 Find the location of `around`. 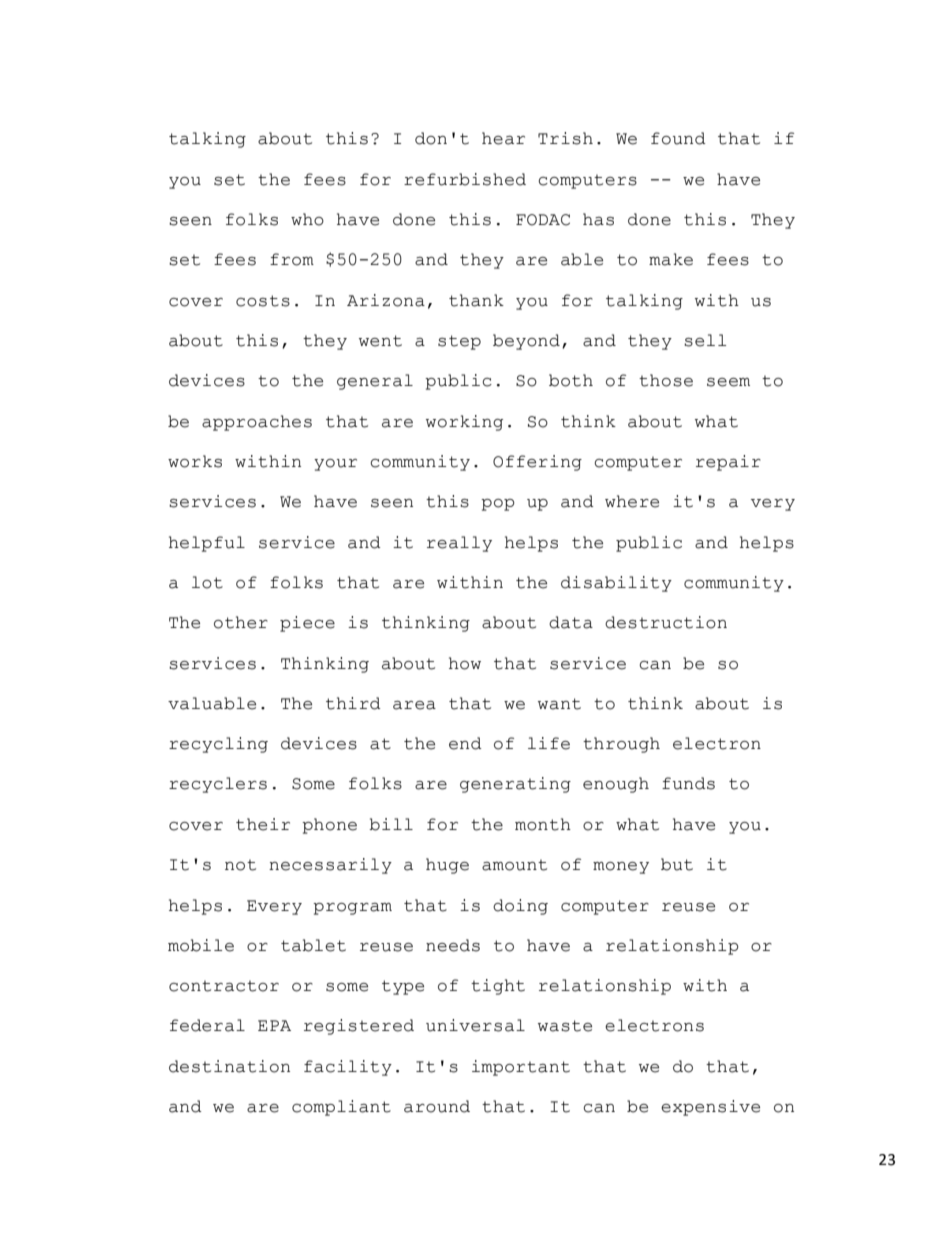

around is located at coordinates (437, 1106).
